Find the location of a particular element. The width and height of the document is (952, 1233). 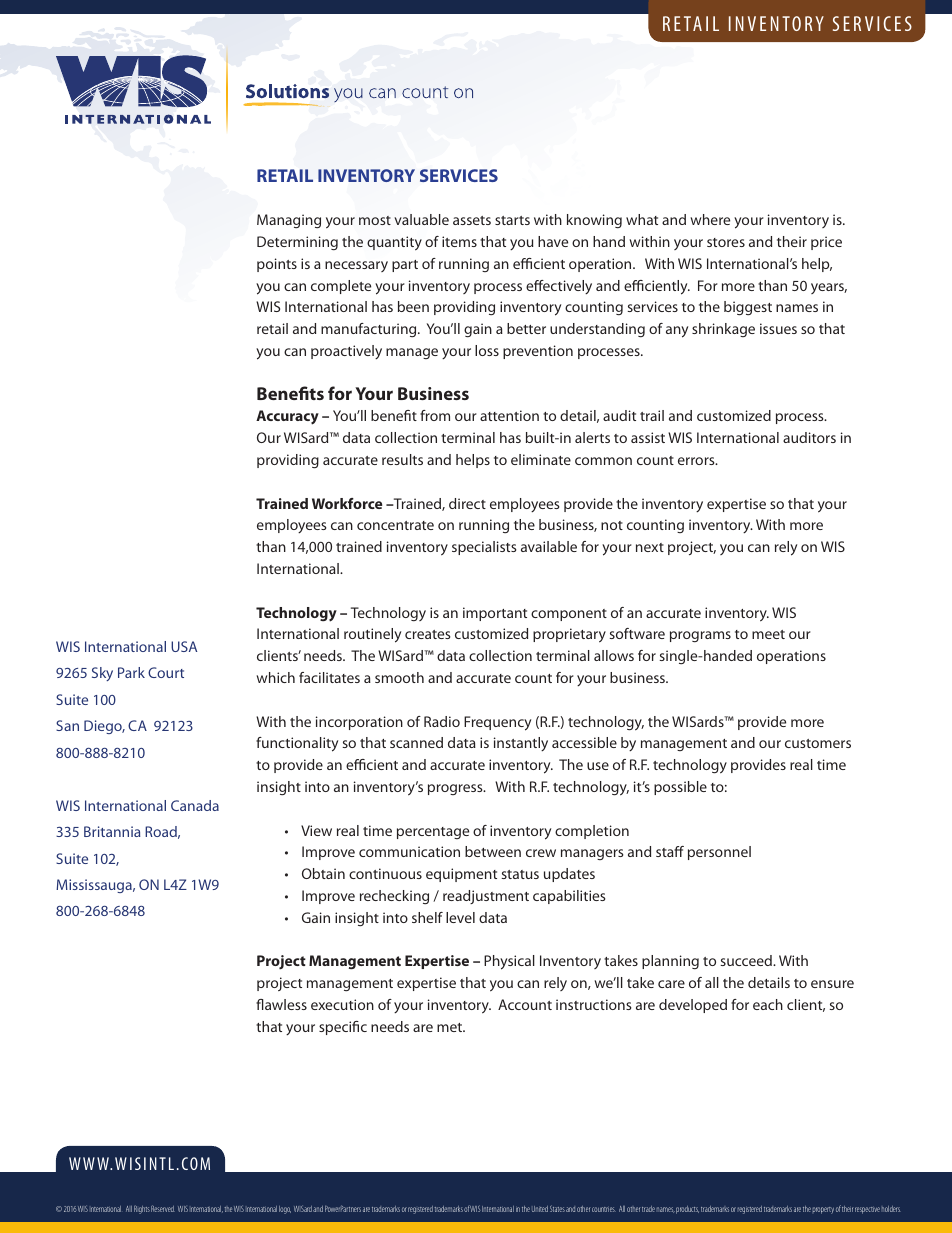

meet is located at coordinates (768, 634).
